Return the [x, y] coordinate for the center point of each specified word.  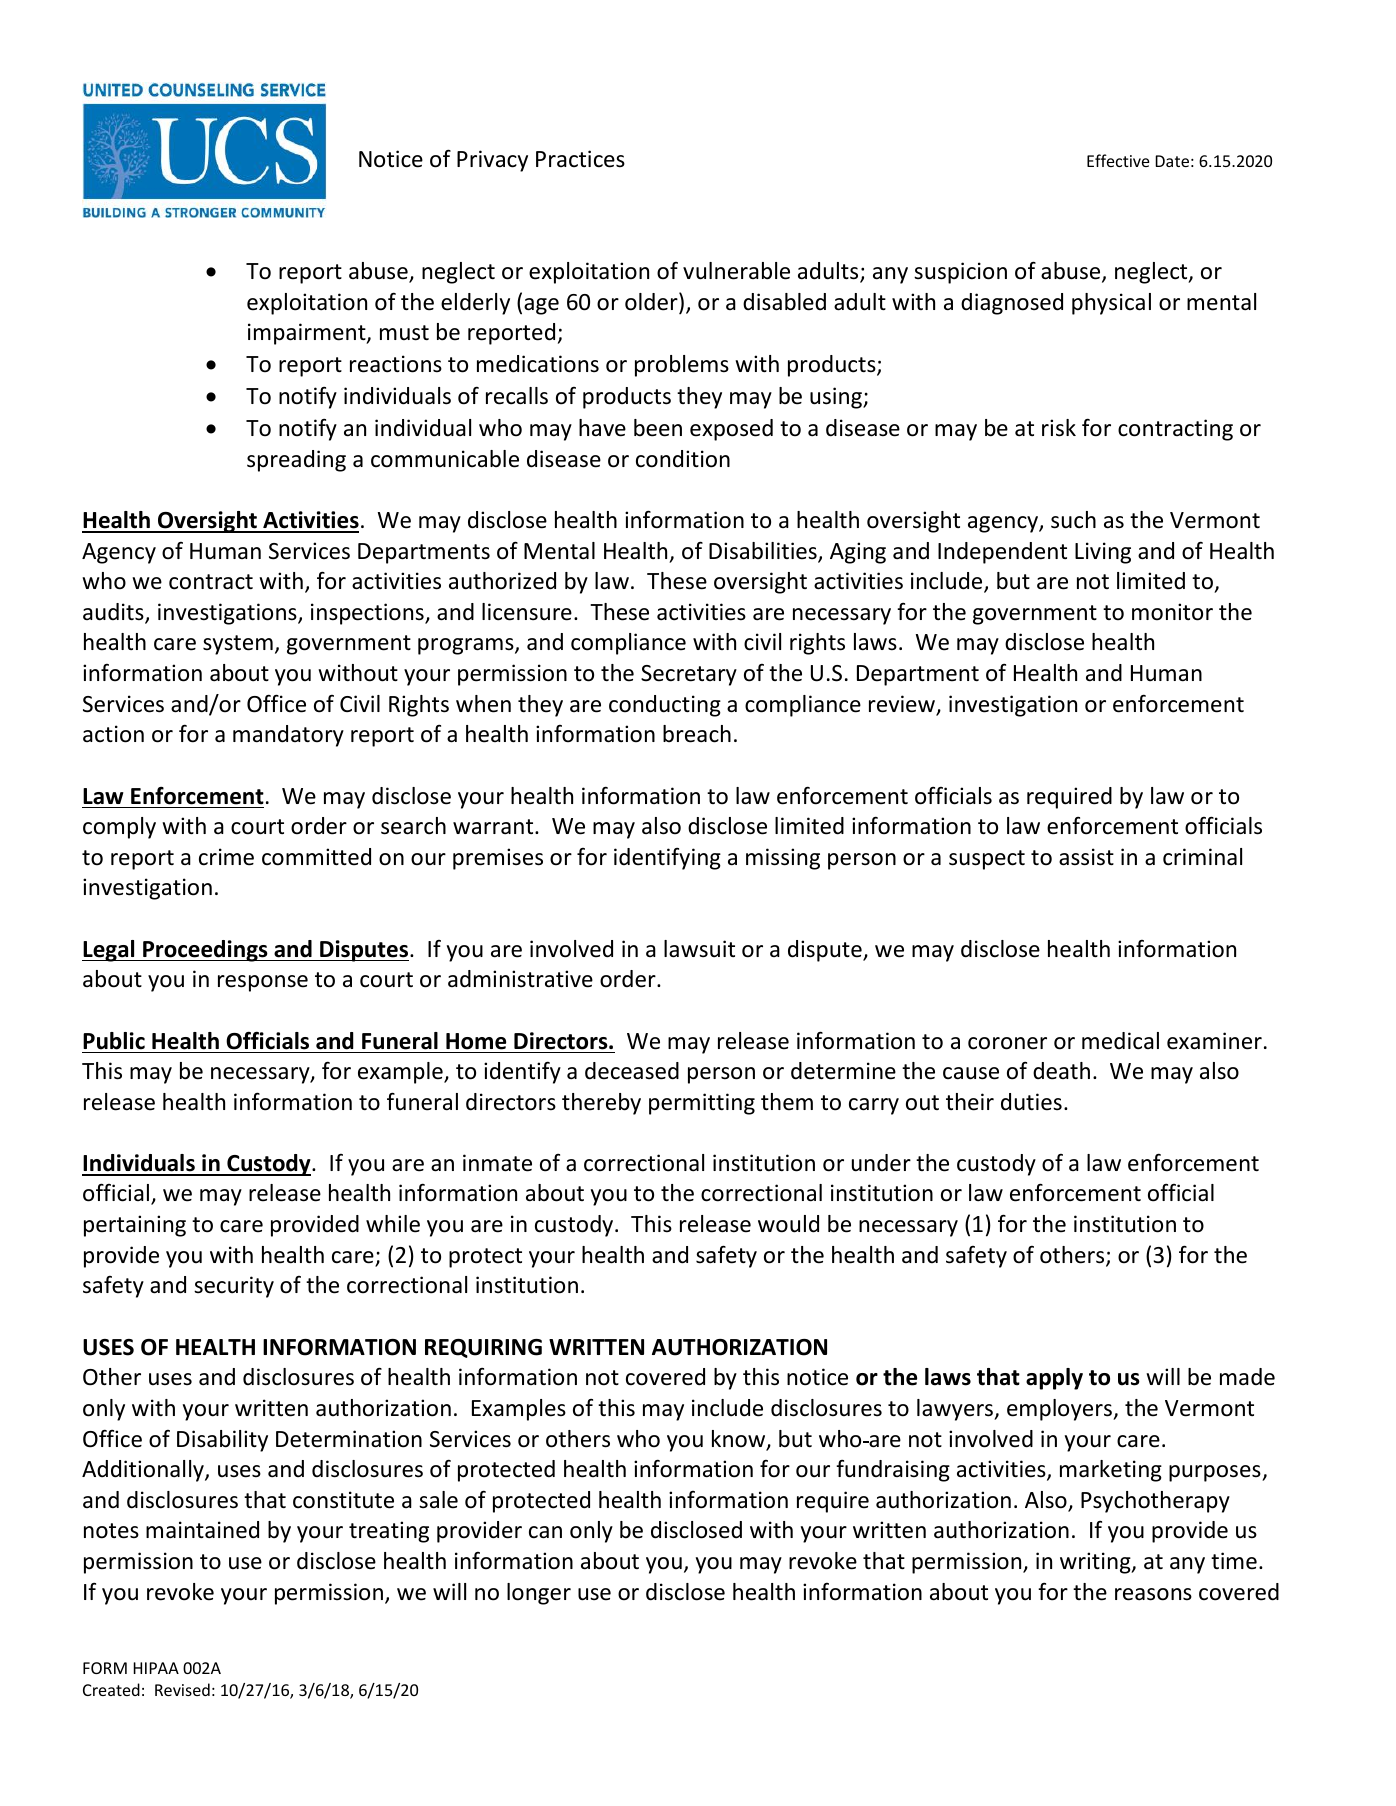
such [1073, 520]
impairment [308, 334]
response [263, 983]
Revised [182, 1689]
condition [683, 459]
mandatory [288, 736]
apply [1054, 1379]
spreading [296, 461]
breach [697, 734]
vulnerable [736, 271]
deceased [632, 1071]
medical [1120, 1041]
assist [1086, 857]
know [740, 1440]
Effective [1118, 160]
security [234, 1287]
